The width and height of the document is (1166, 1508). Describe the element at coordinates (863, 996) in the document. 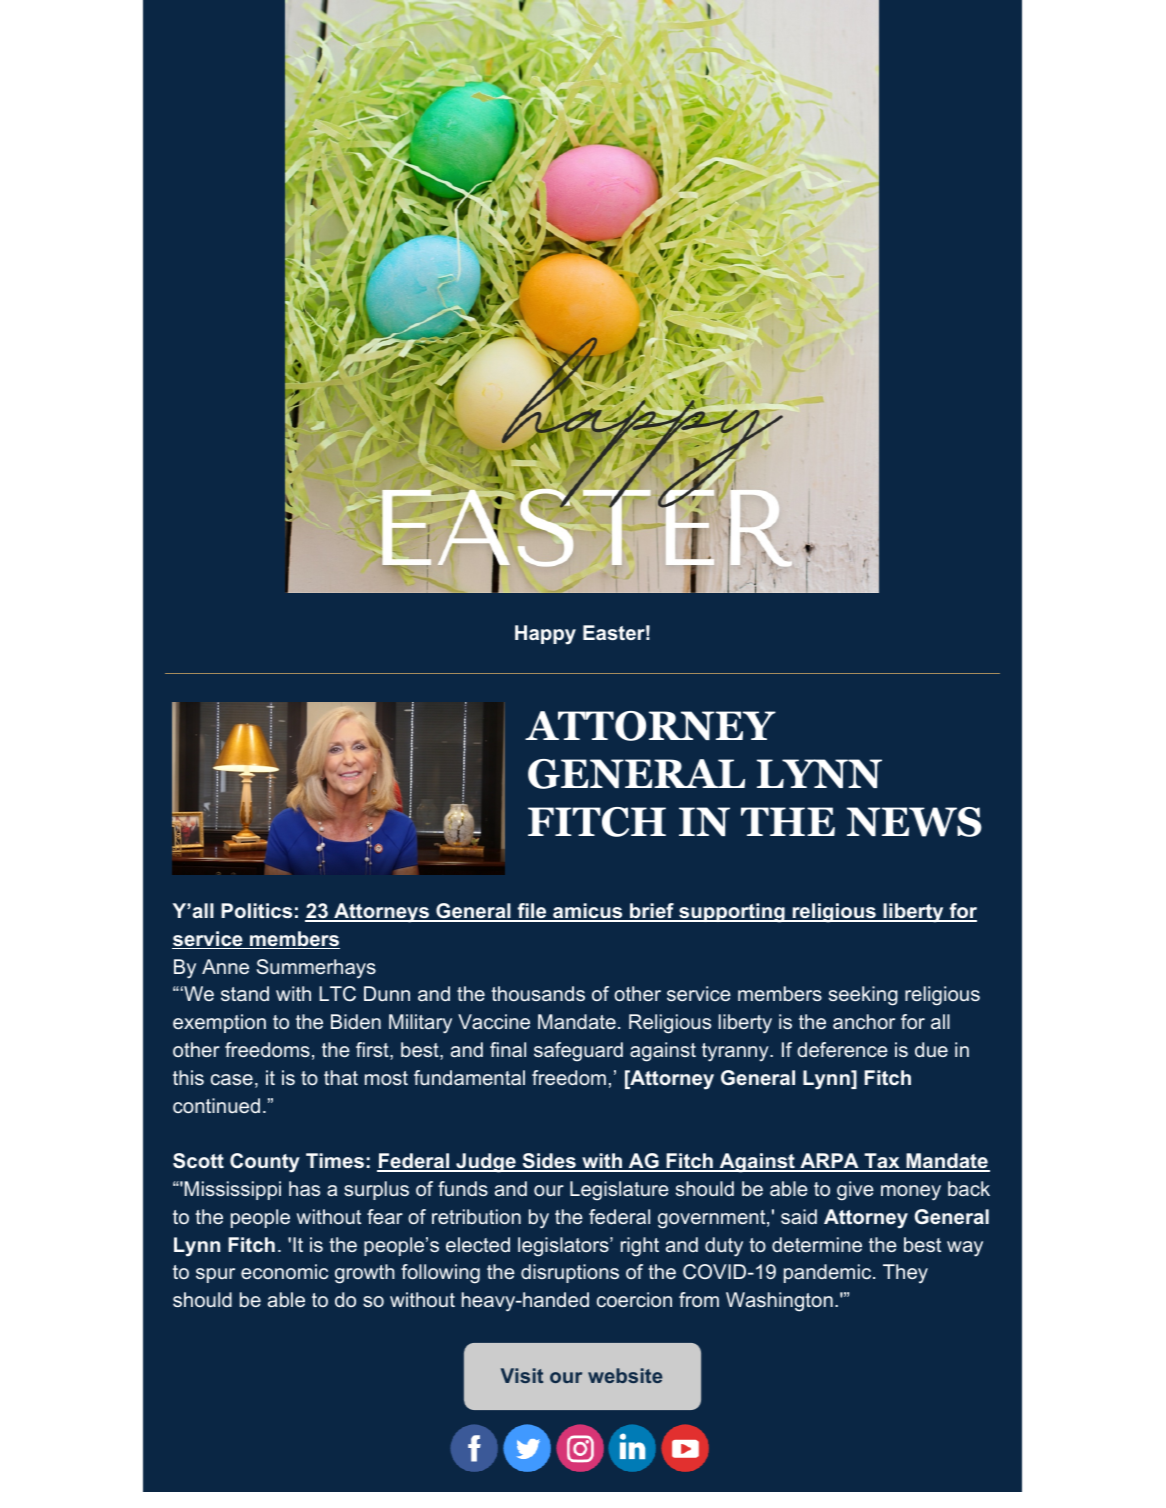

I see `seeking` at that location.
